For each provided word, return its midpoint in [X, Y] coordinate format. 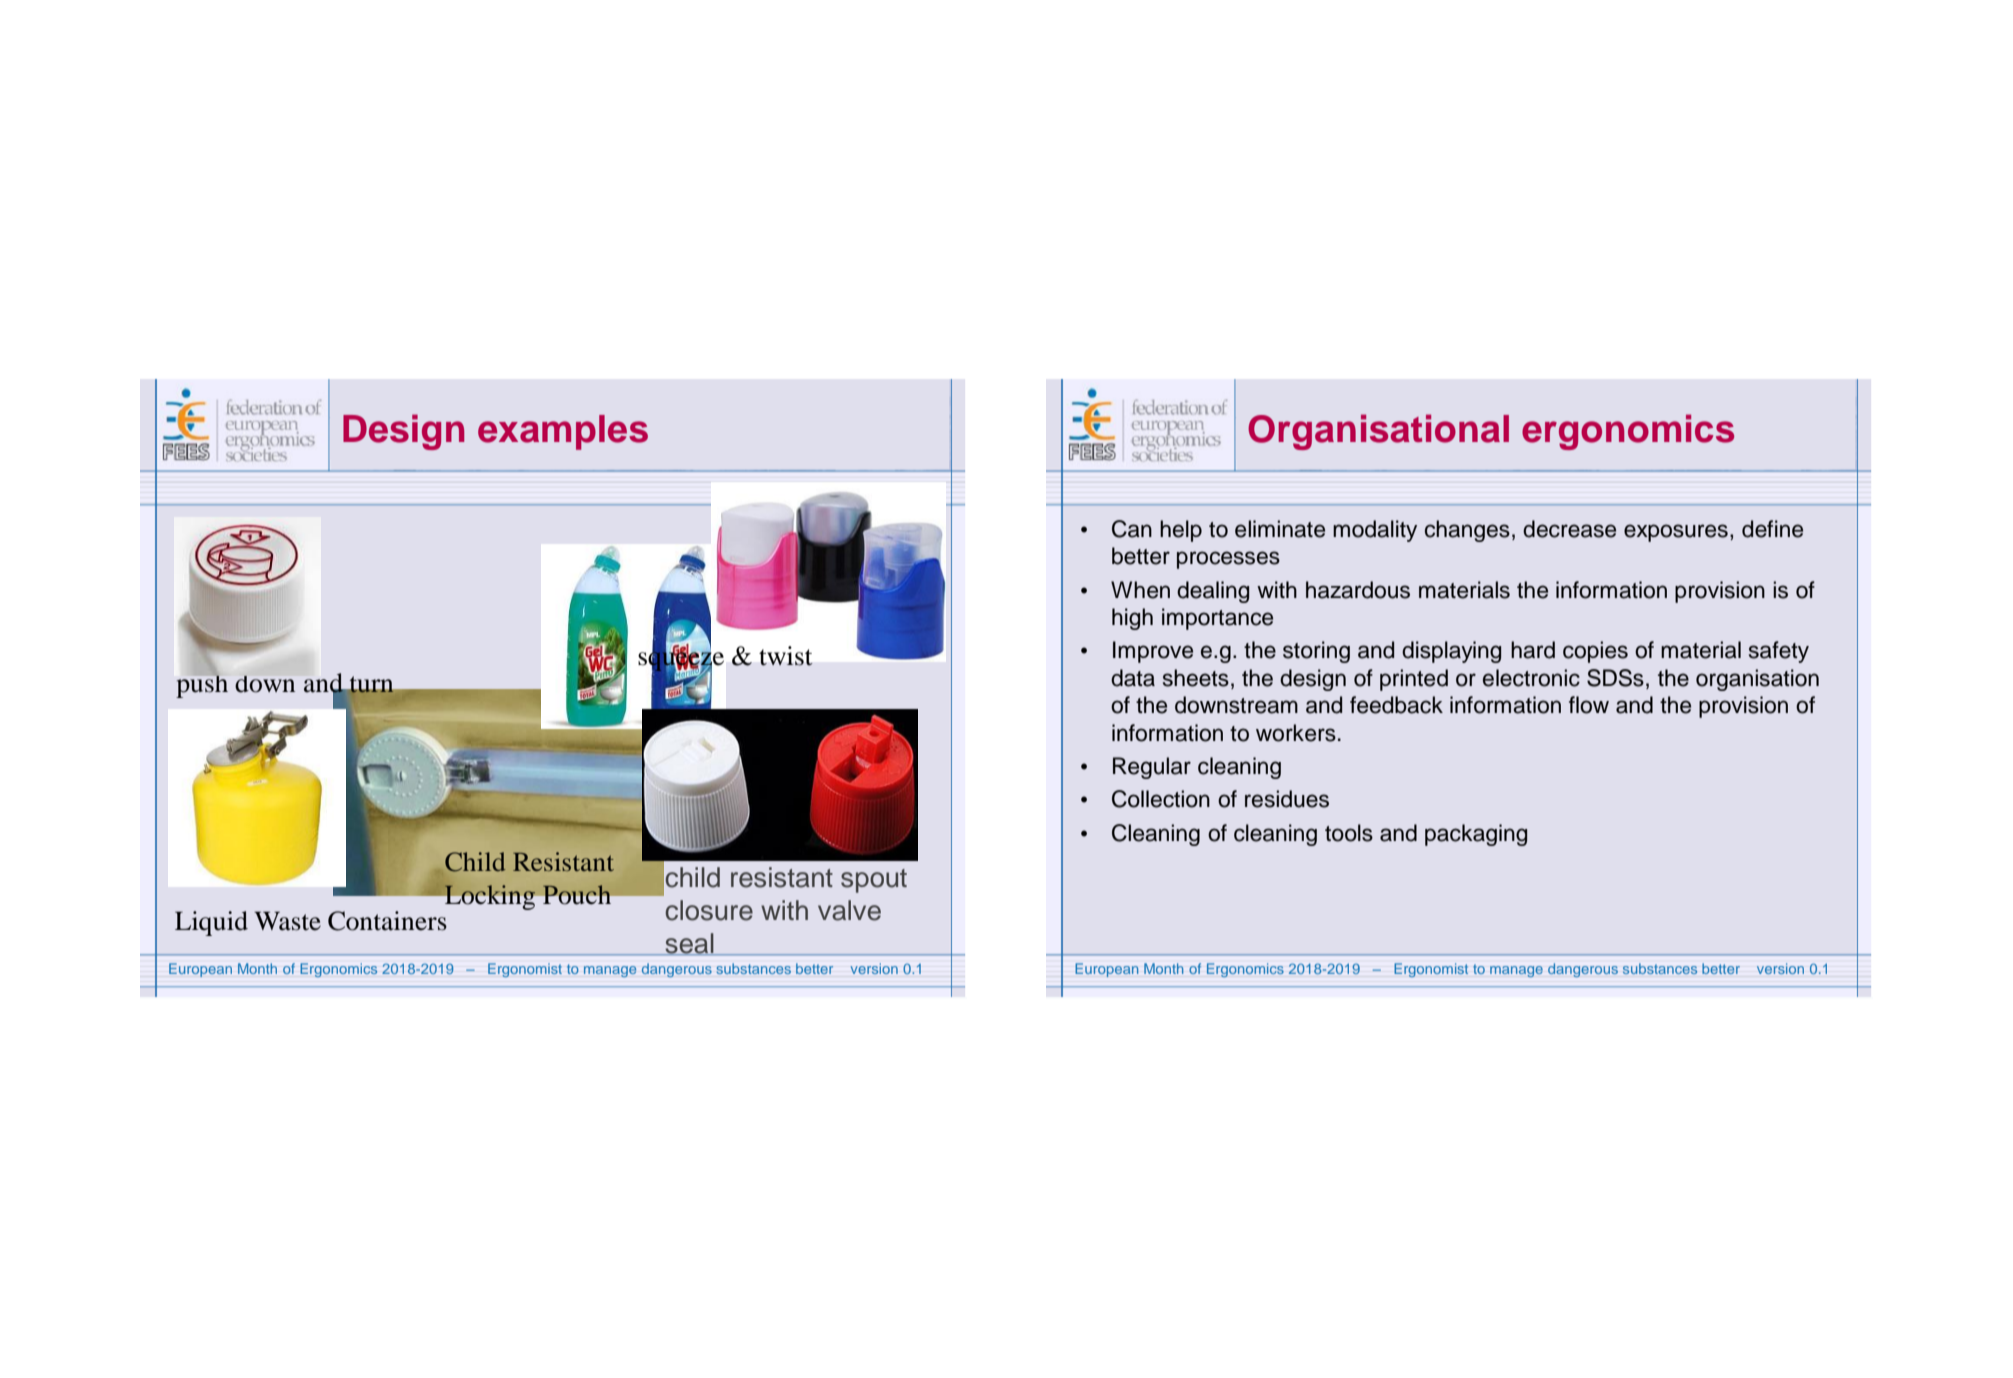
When [1140, 590]
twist [786, 656]
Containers [387, 921]
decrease [1569, 529]
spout [874, 881]
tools [1349, 833]
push [202, 684]
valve [849, 910]
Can [1132, 529]
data [1133, 678]
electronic [1531, 678]
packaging [1476, 835]
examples [563, 432]
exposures [1676, 533]
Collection [1161, 799]
